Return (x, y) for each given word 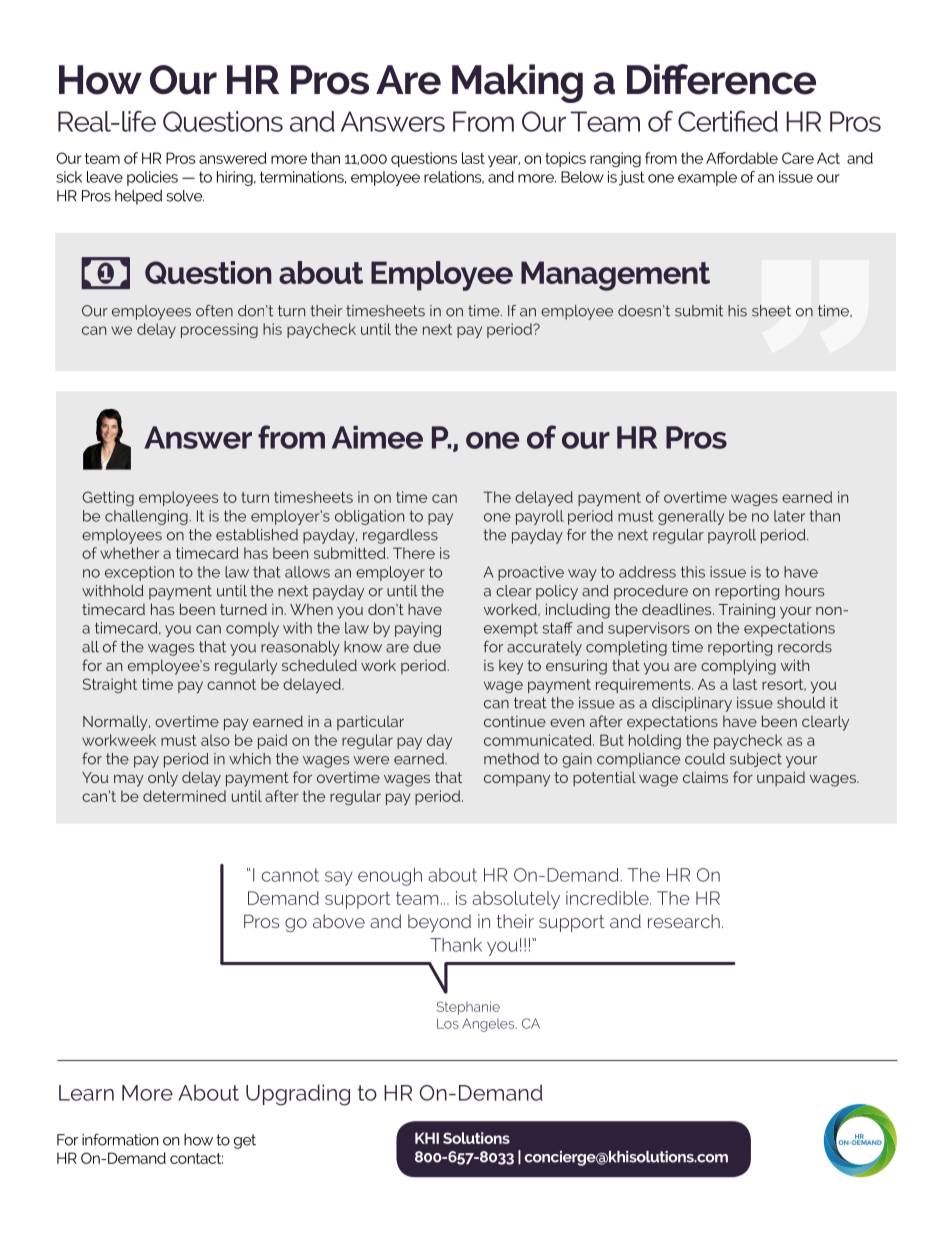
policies (152, 178)
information (120, 1140)
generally (691, 517)
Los (448, 1023)
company (517, 781)
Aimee (377, 437)
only (163, 779)
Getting (108, 498)
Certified (728, 121)
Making (517, 83)
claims (705, 777)
